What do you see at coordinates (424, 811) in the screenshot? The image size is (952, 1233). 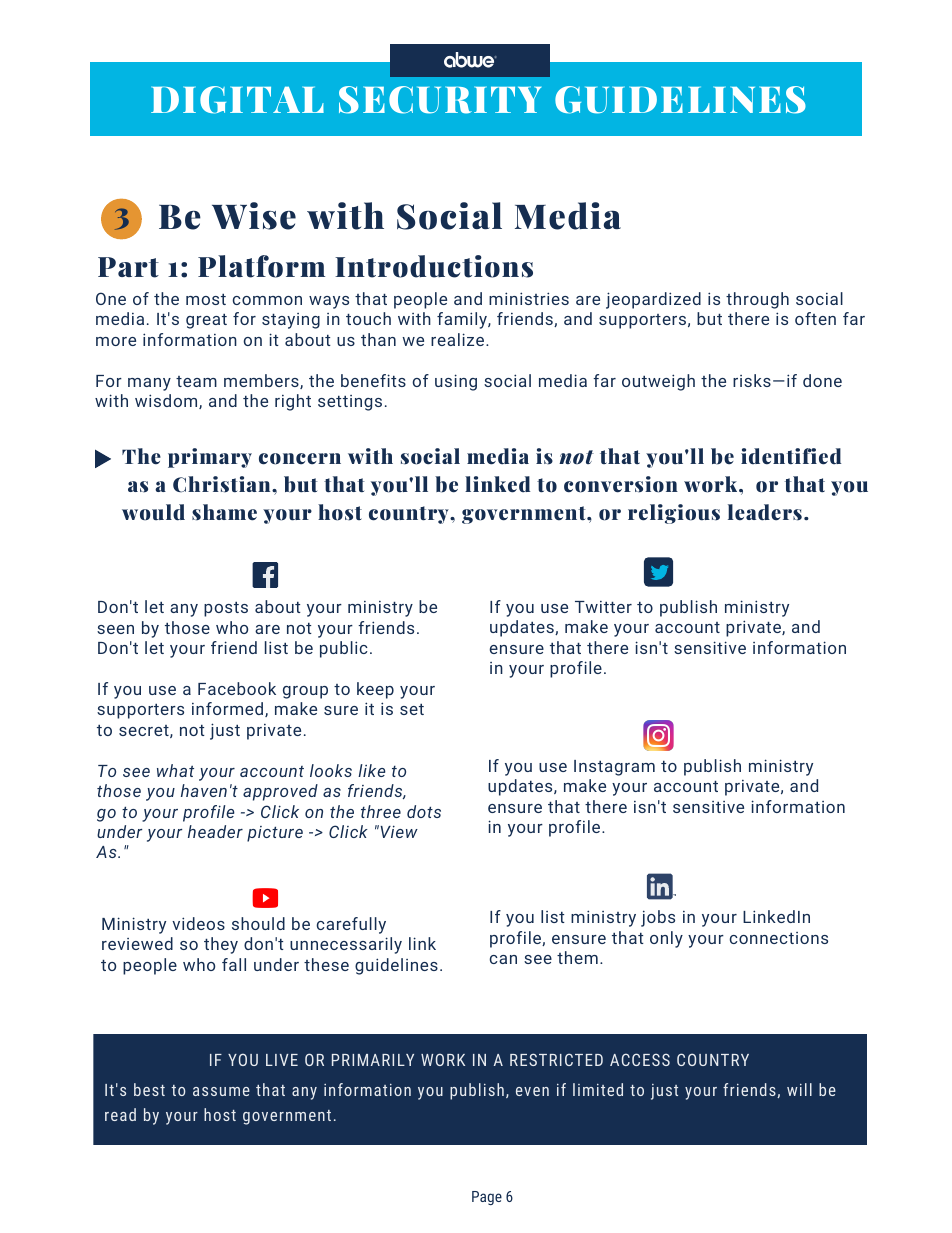 I see `dots` at bounding box center [424, 811].
